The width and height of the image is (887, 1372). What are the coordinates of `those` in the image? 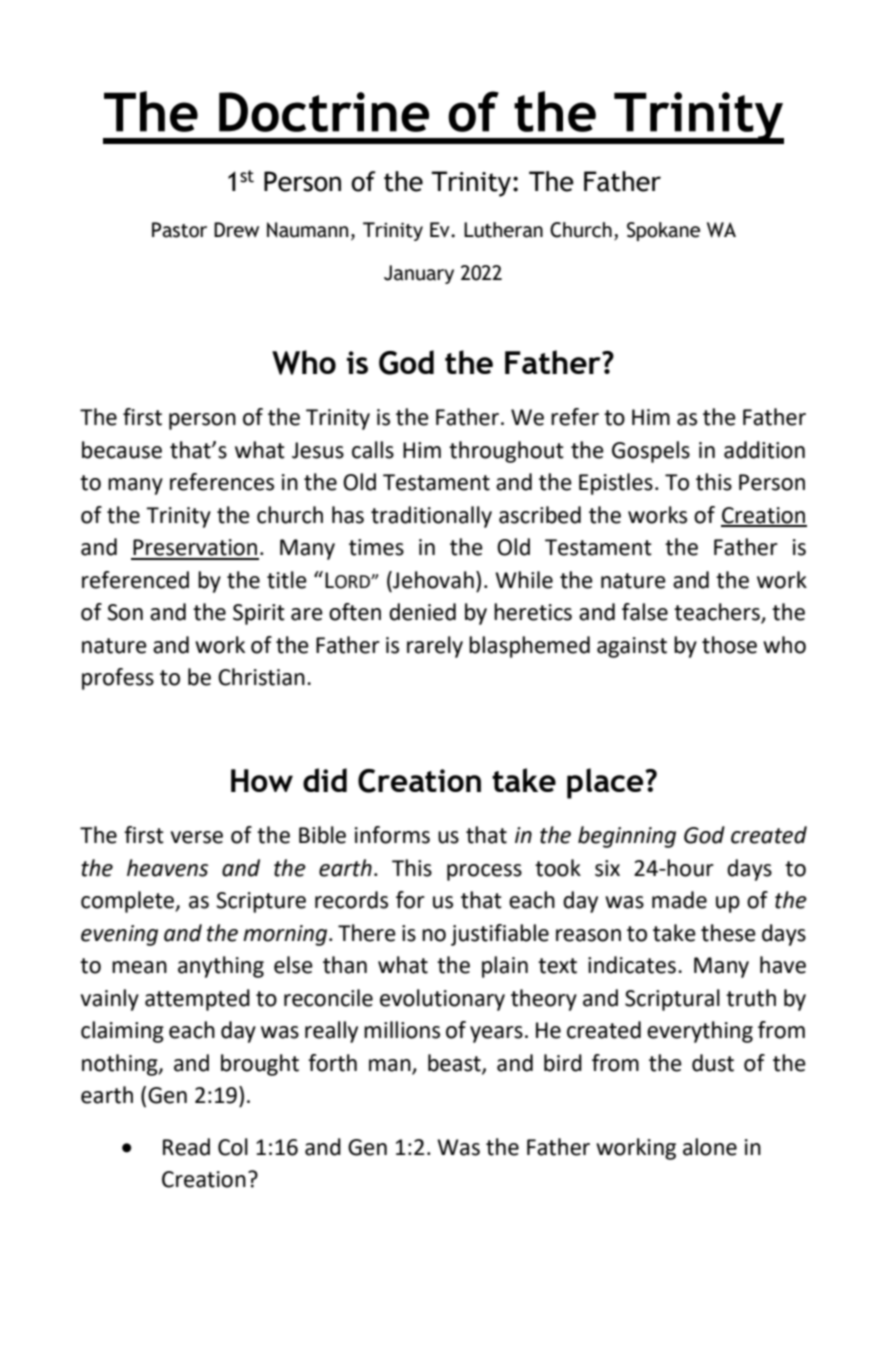 It's located at (729, 645).
